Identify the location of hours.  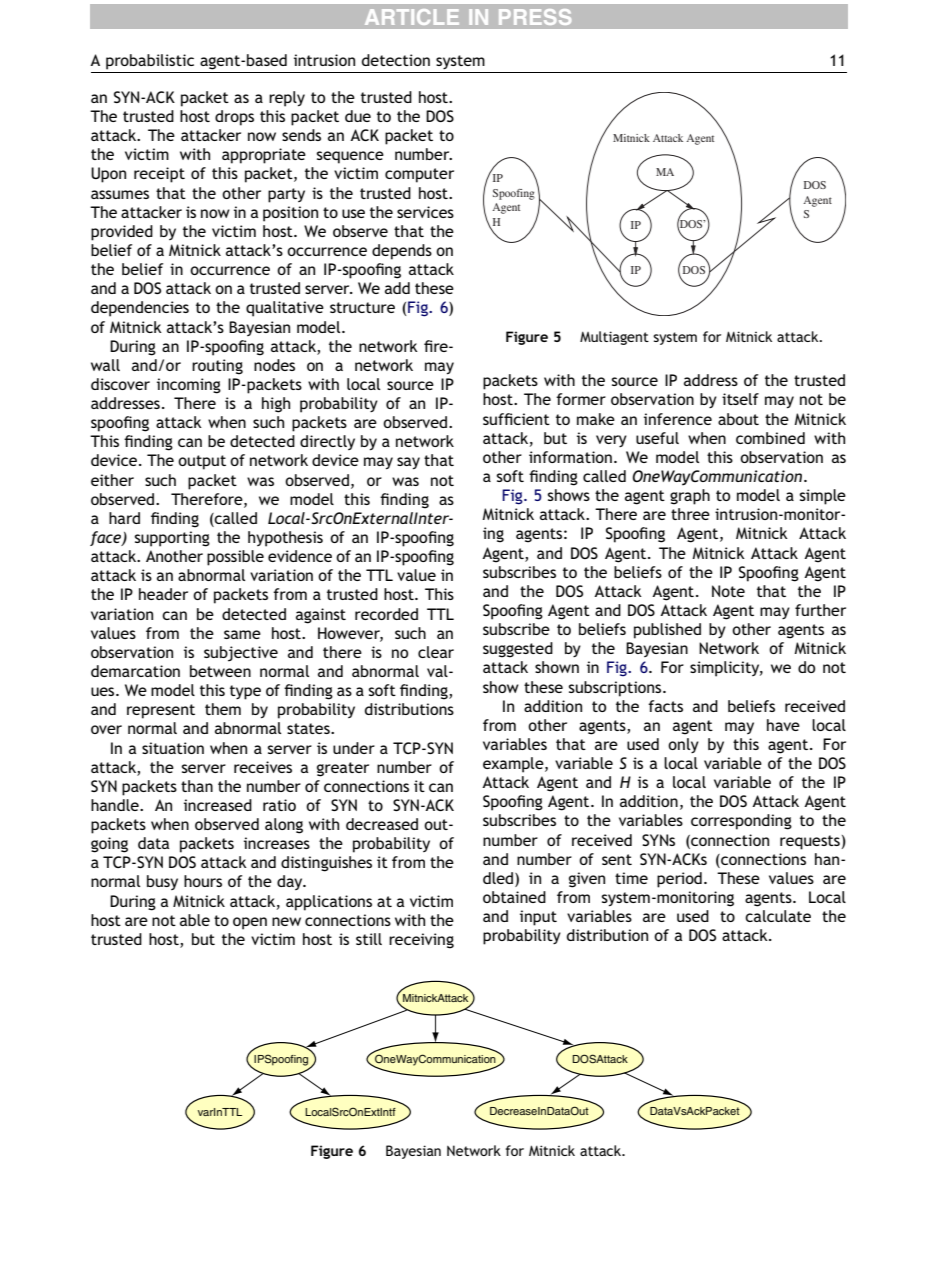
(203, 881).
